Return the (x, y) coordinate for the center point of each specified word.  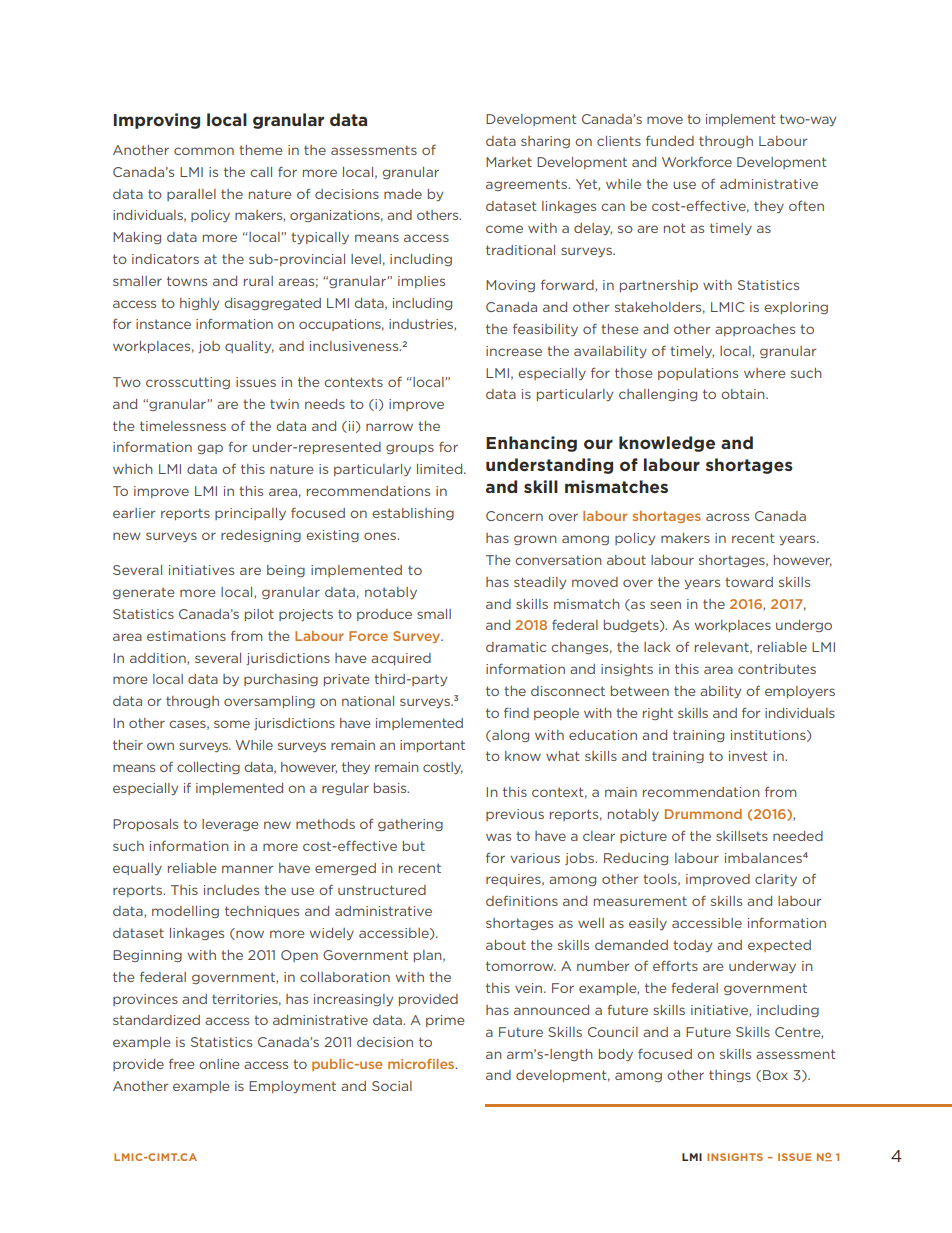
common (204, 151)
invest (748, 756)
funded (670, 141)
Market (509, 162)
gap (210, 449)
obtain (744, 394)
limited (441, 469)
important (432, 746)
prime (445, 1021)
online (219, 1064)
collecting (208, 768)
